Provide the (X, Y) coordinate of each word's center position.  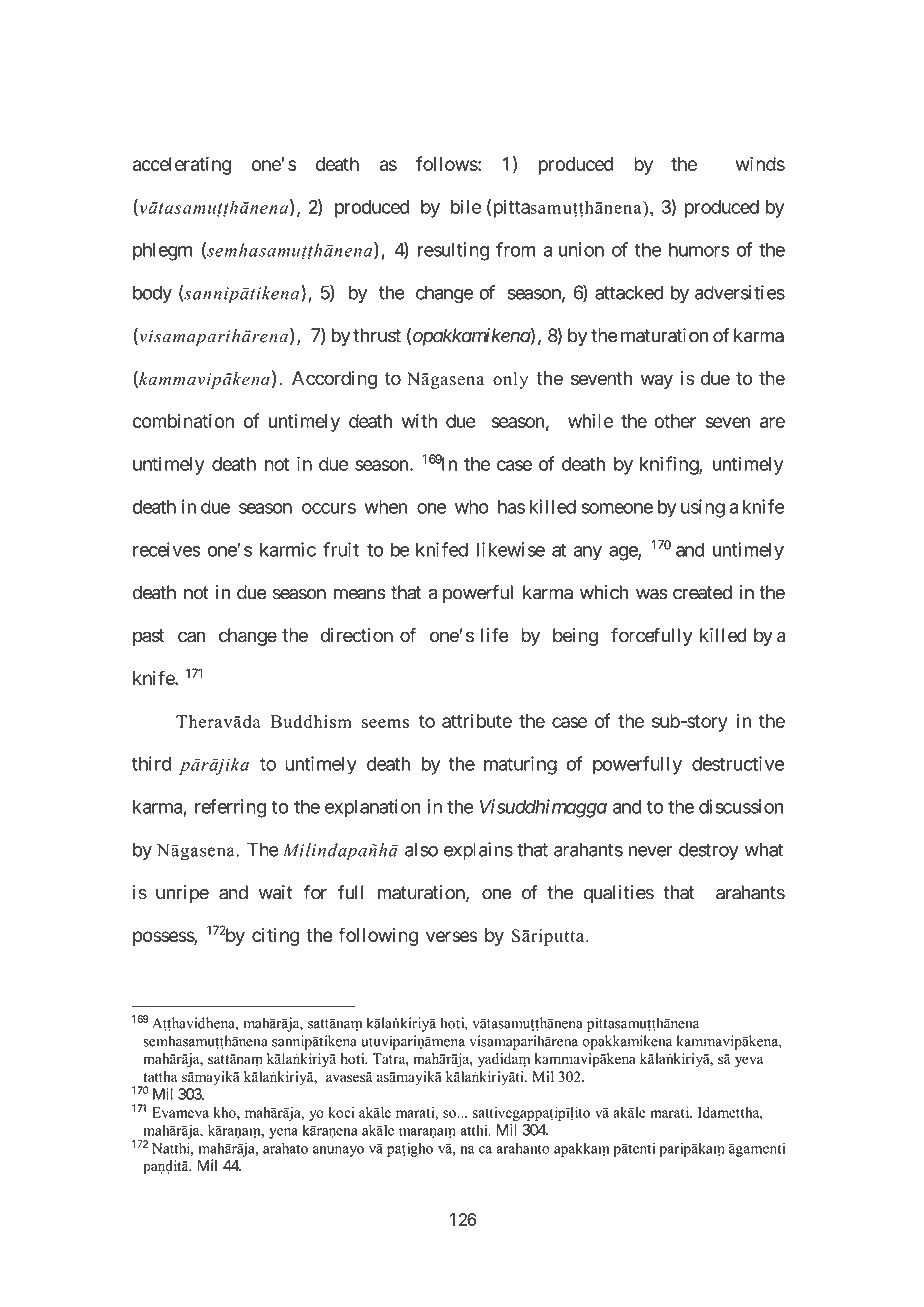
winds (760, 163)
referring (230, 808)
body (152, 294)
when (386, 507)
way (657, 381)
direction (357, 635)
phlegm (162, 251)
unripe (182, 894)
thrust (377, 335)
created (702, 592)
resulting (453, 251)
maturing (520, 765)
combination (183, 420)
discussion (741, 806)
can (191, 637)
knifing (670, 465)
